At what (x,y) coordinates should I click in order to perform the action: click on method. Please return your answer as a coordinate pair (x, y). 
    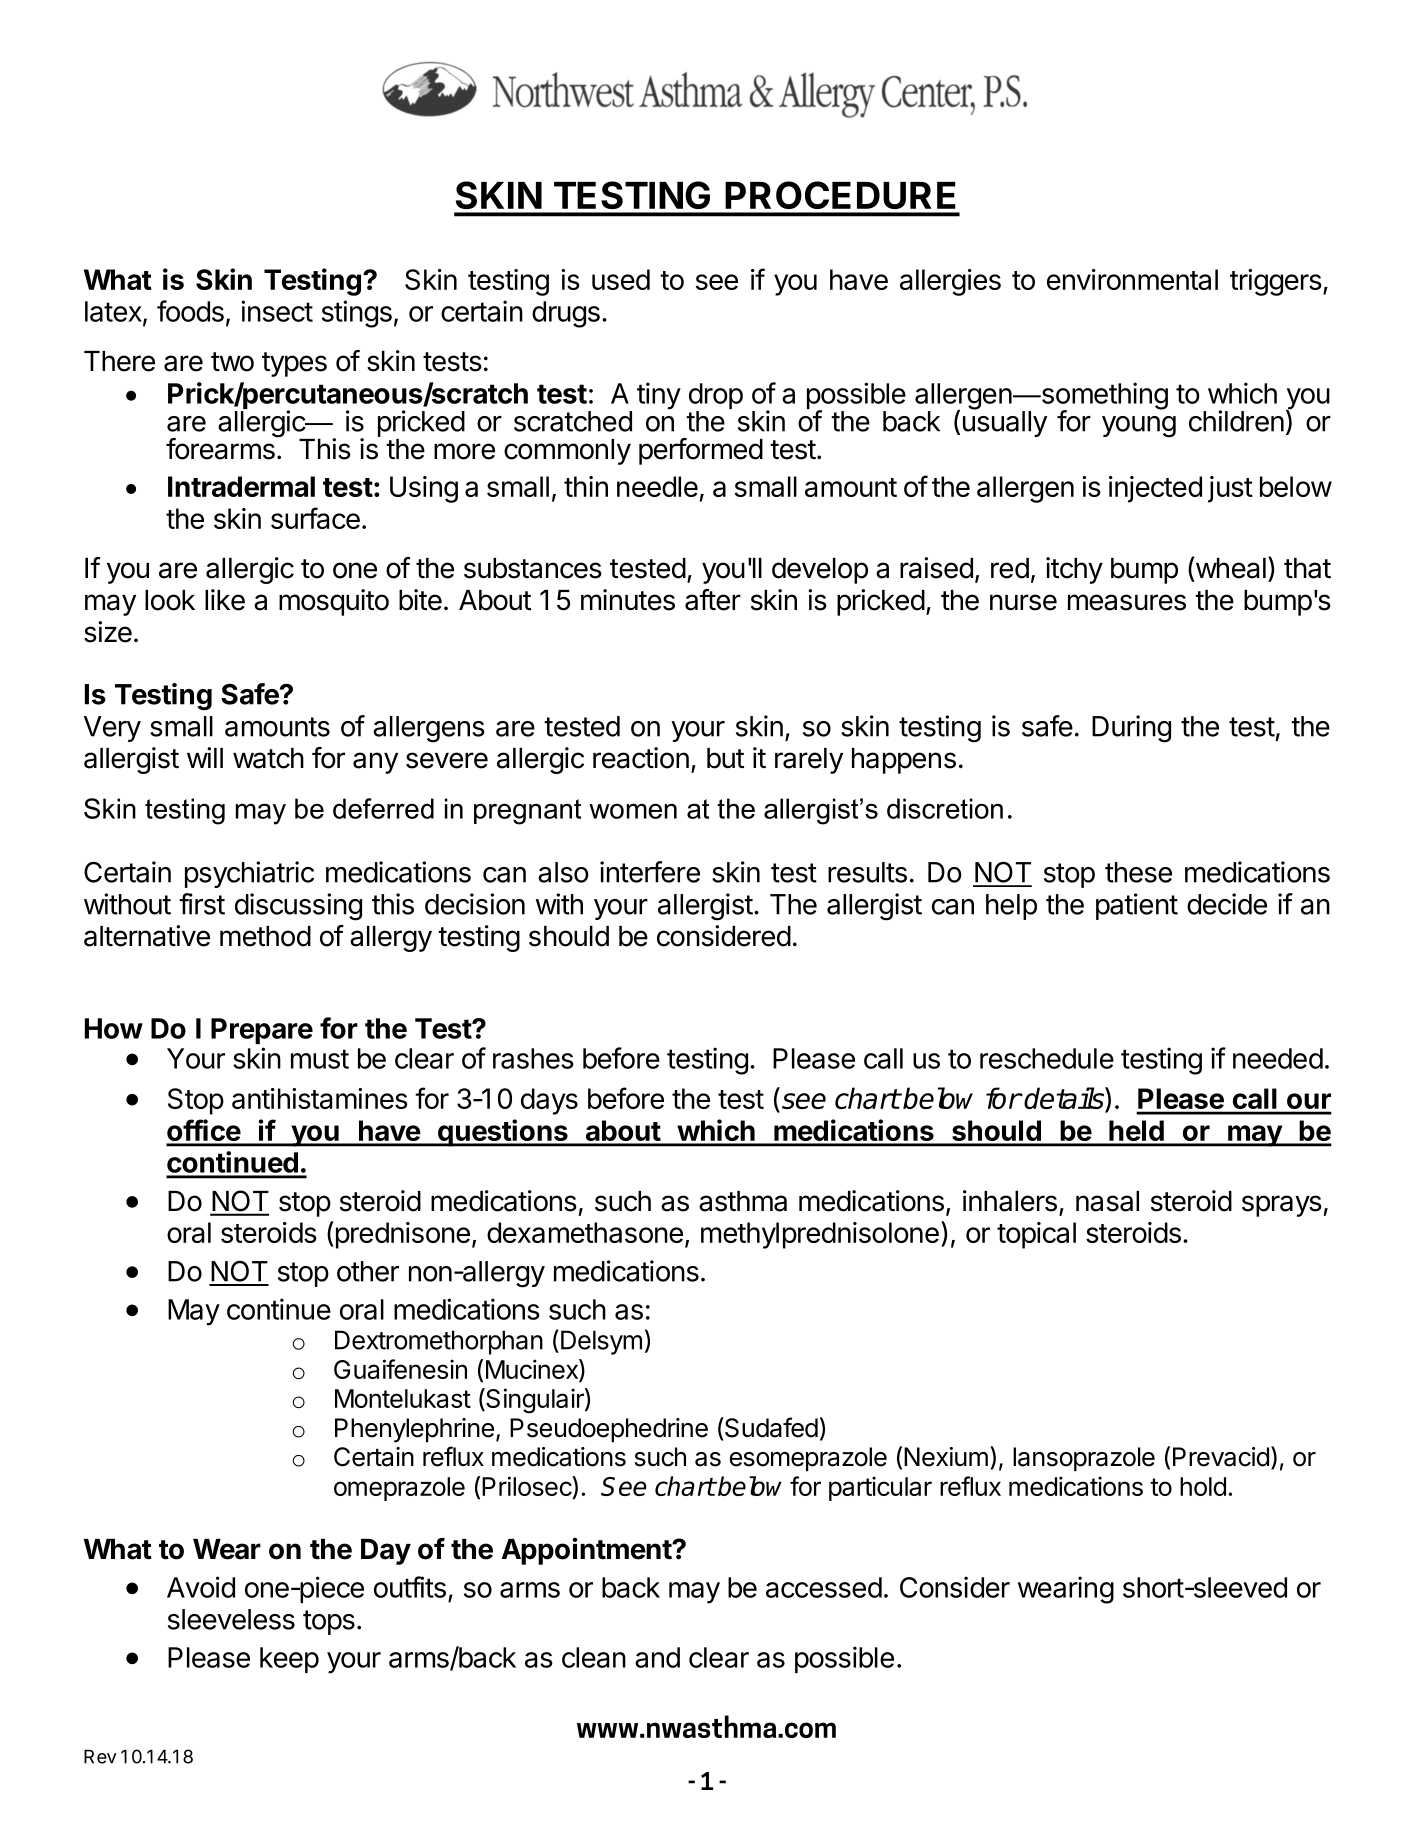
    Looking at the image, I should click on (265, 936).
